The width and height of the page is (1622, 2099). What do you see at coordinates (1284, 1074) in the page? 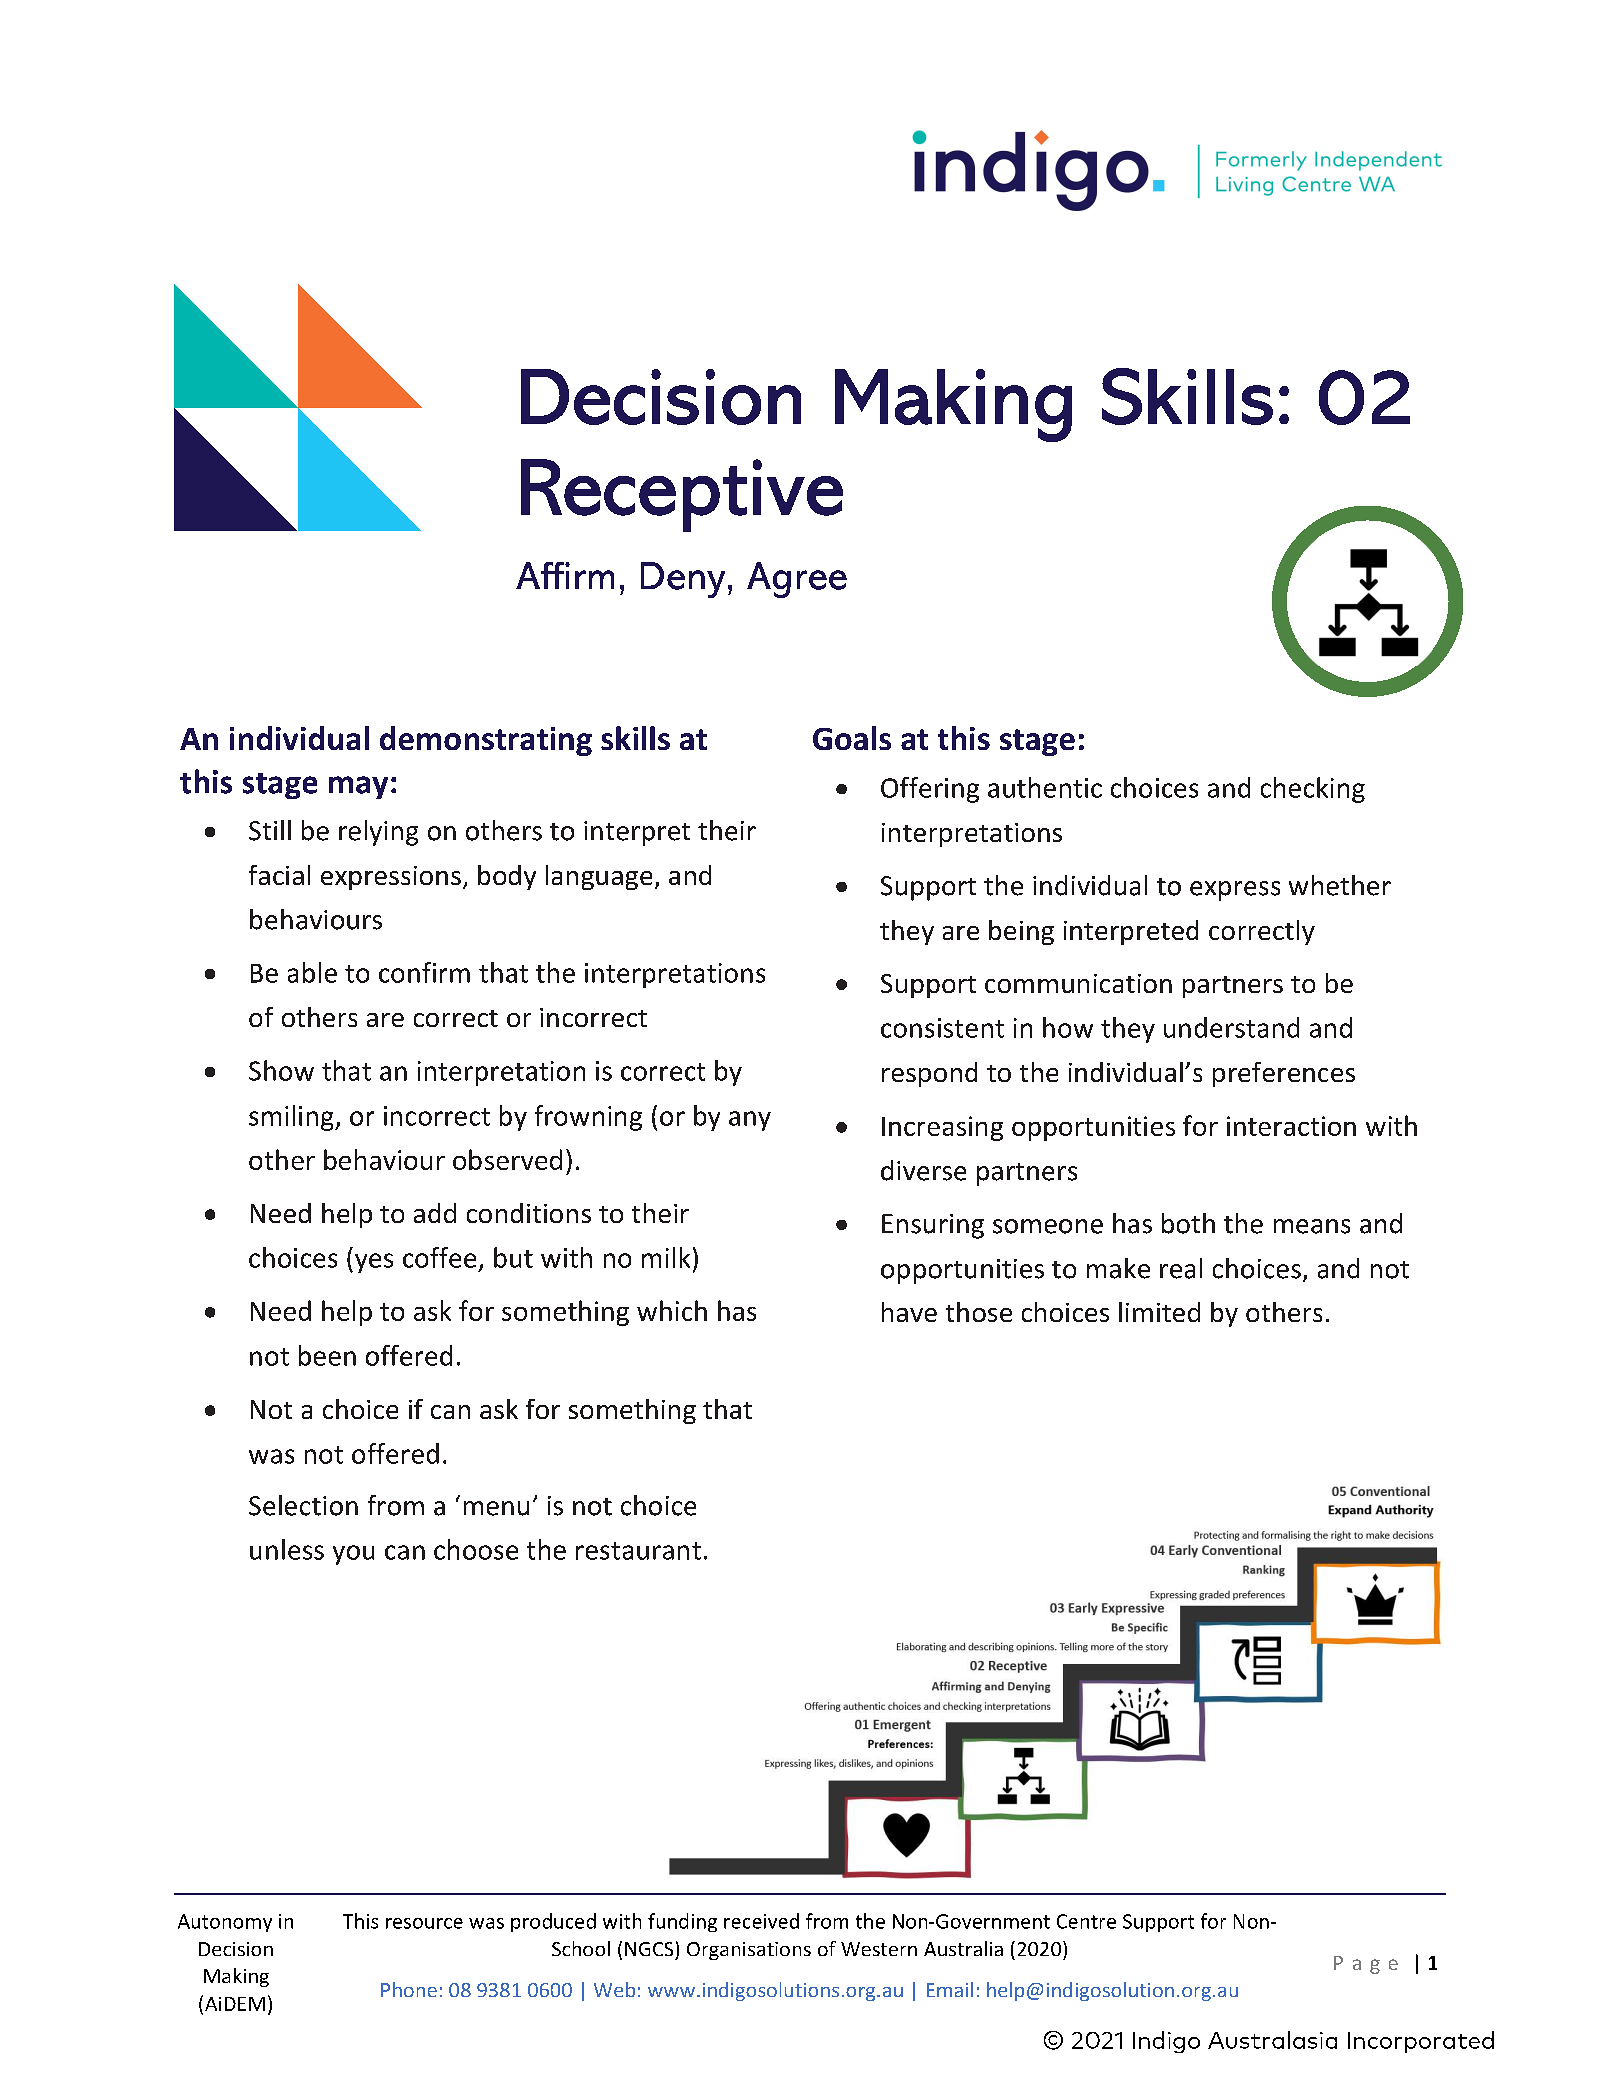
I see `preferences` at bounding box center [1284, 1074].
